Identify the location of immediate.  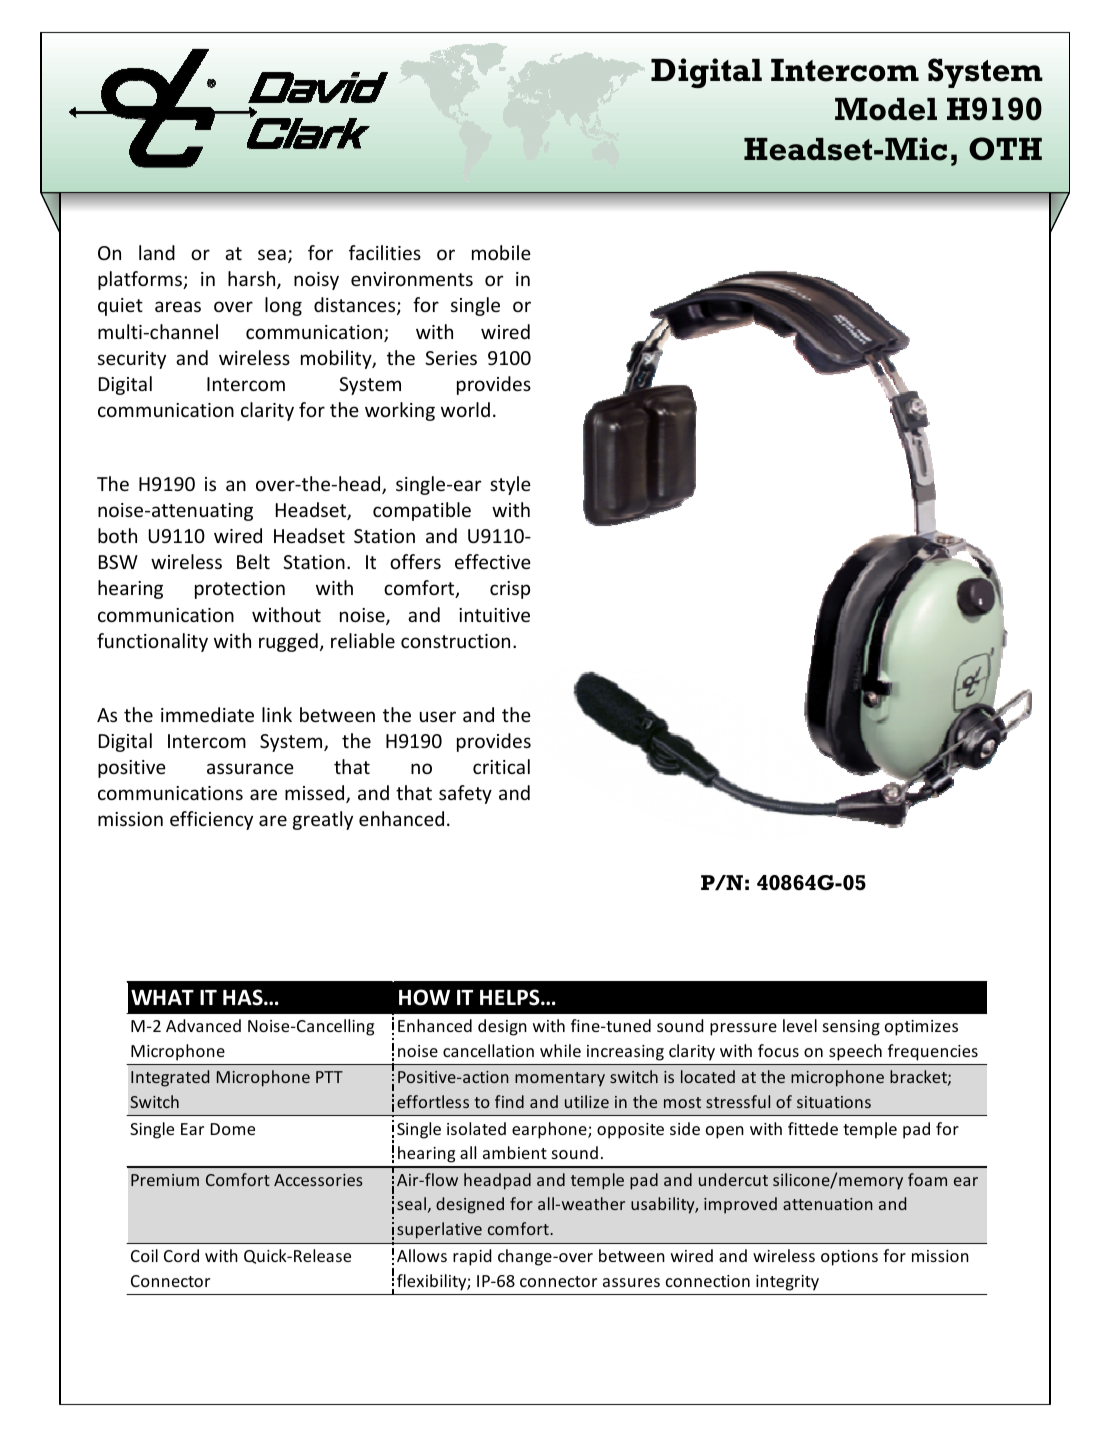
(207, 714).
